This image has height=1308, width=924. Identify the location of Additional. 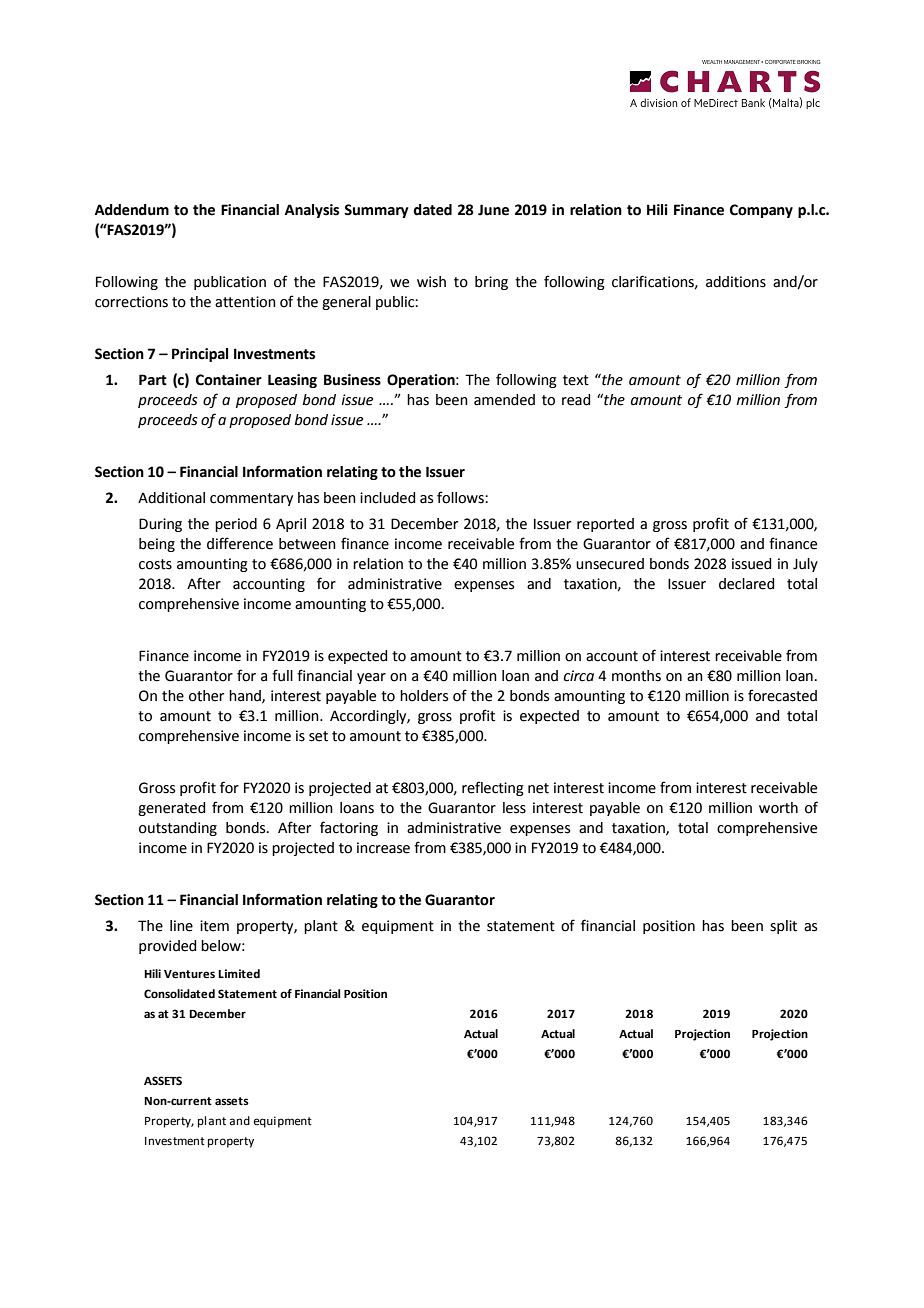
(171, 498).
